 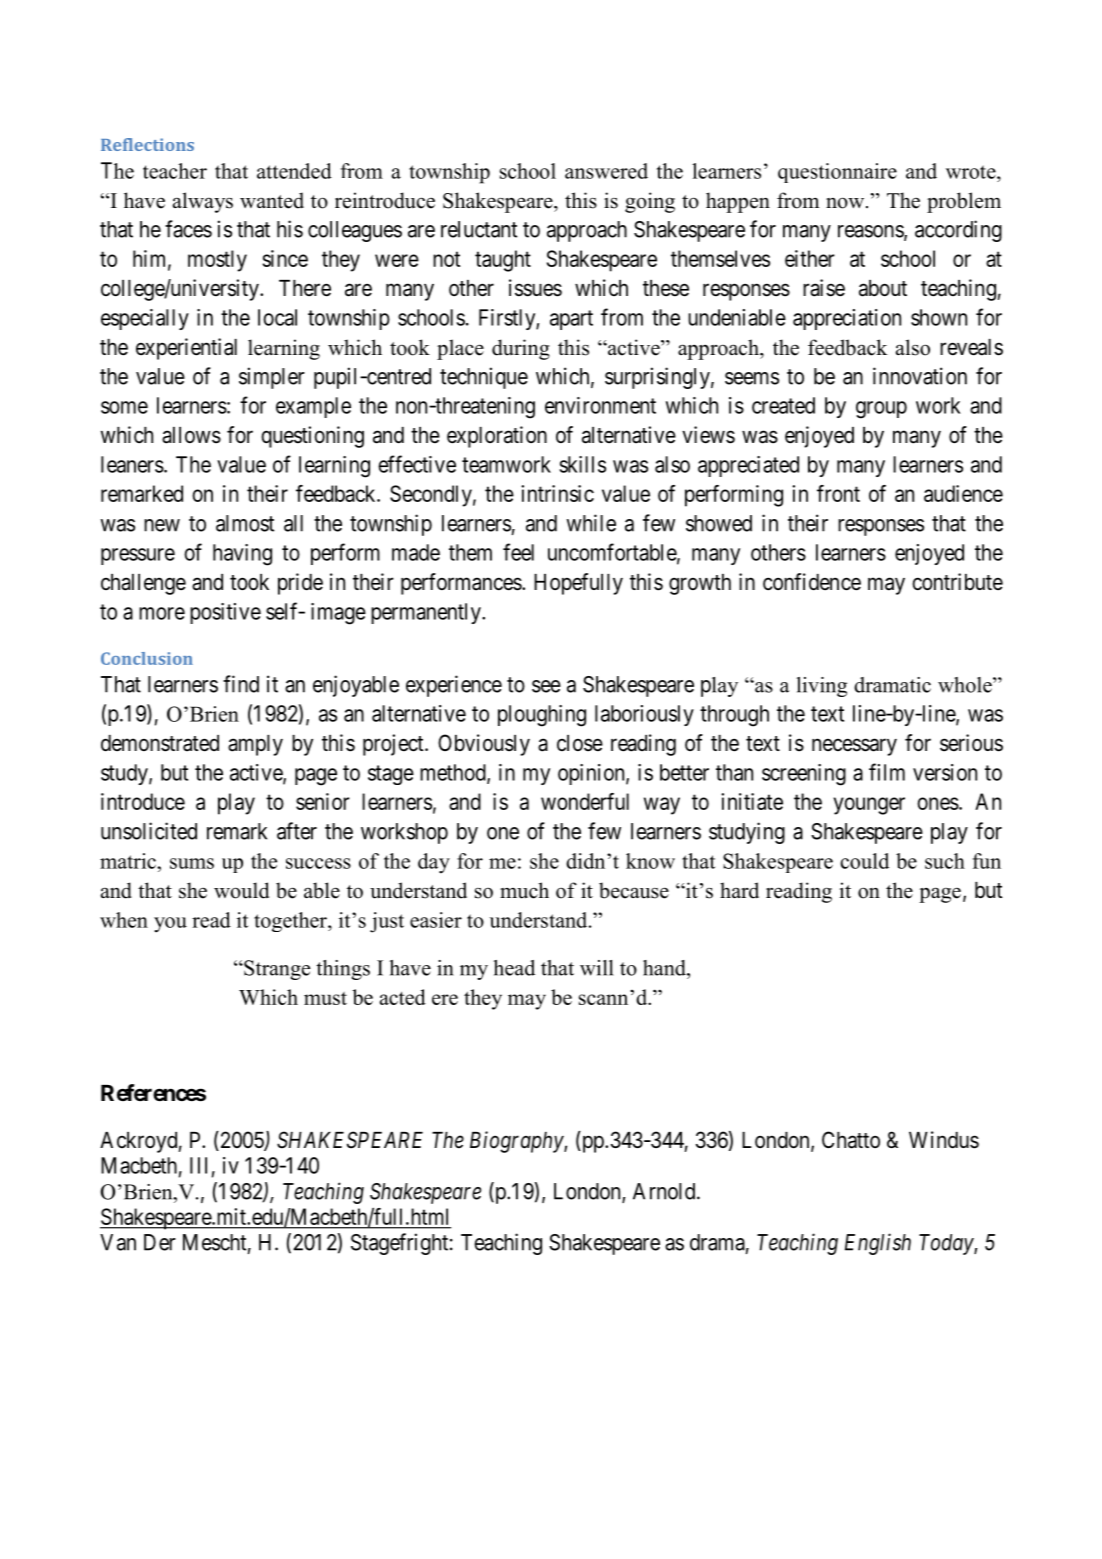 What do you see at coordinates (878, 1244) in the screenshot?
I see `English` at bounding box center [878, 1244].
